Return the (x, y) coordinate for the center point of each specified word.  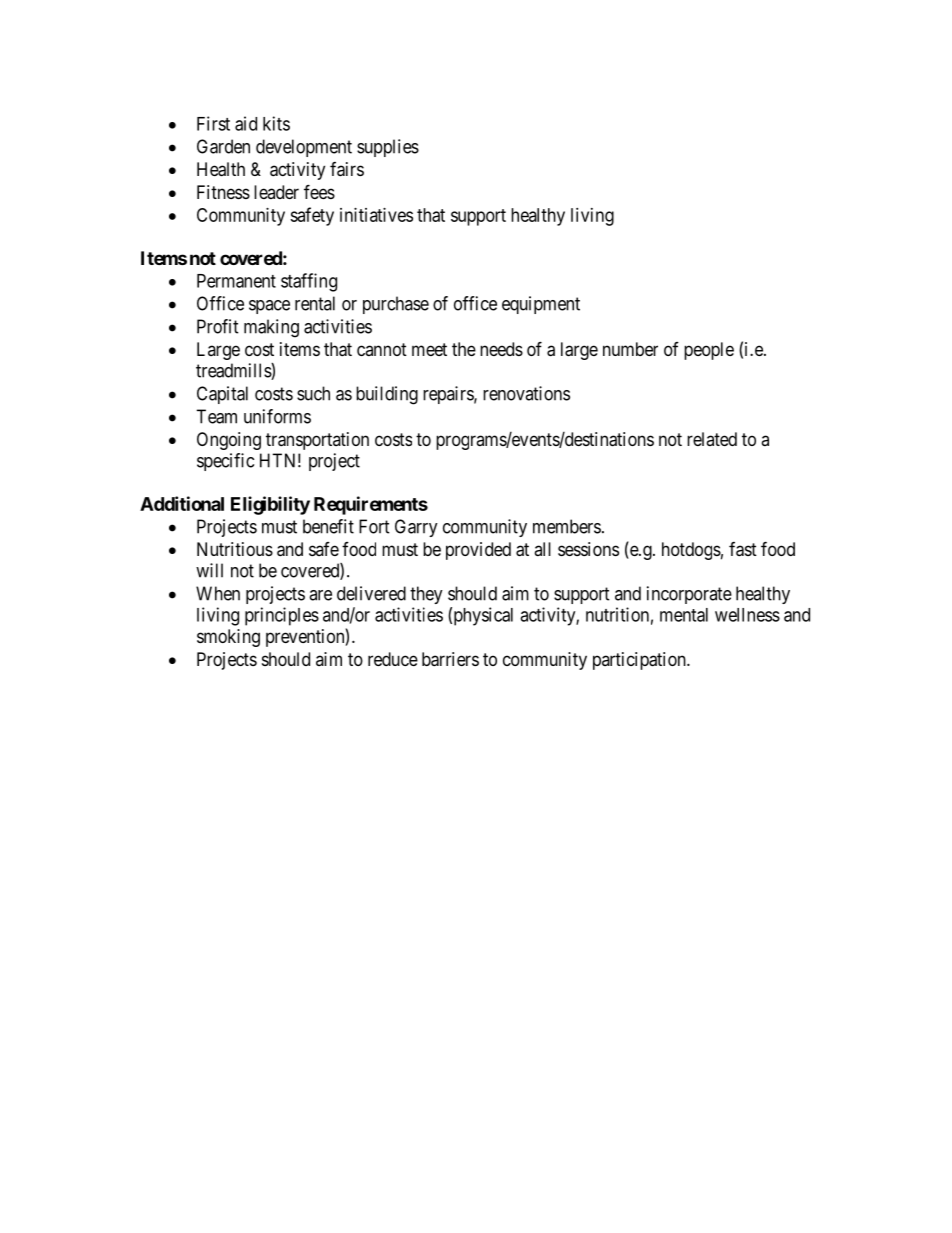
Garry (416, 528)
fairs (347, 169)
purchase (396, 305)
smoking (228, 638)
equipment (541, 305)
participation (640, 661)
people (709, 351)
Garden (223, 146)
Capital (222, 395)
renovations (526, 393)
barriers (450, 659)
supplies (388, 148)
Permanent (236, 281)
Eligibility (270, 505)
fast (743, 549)
